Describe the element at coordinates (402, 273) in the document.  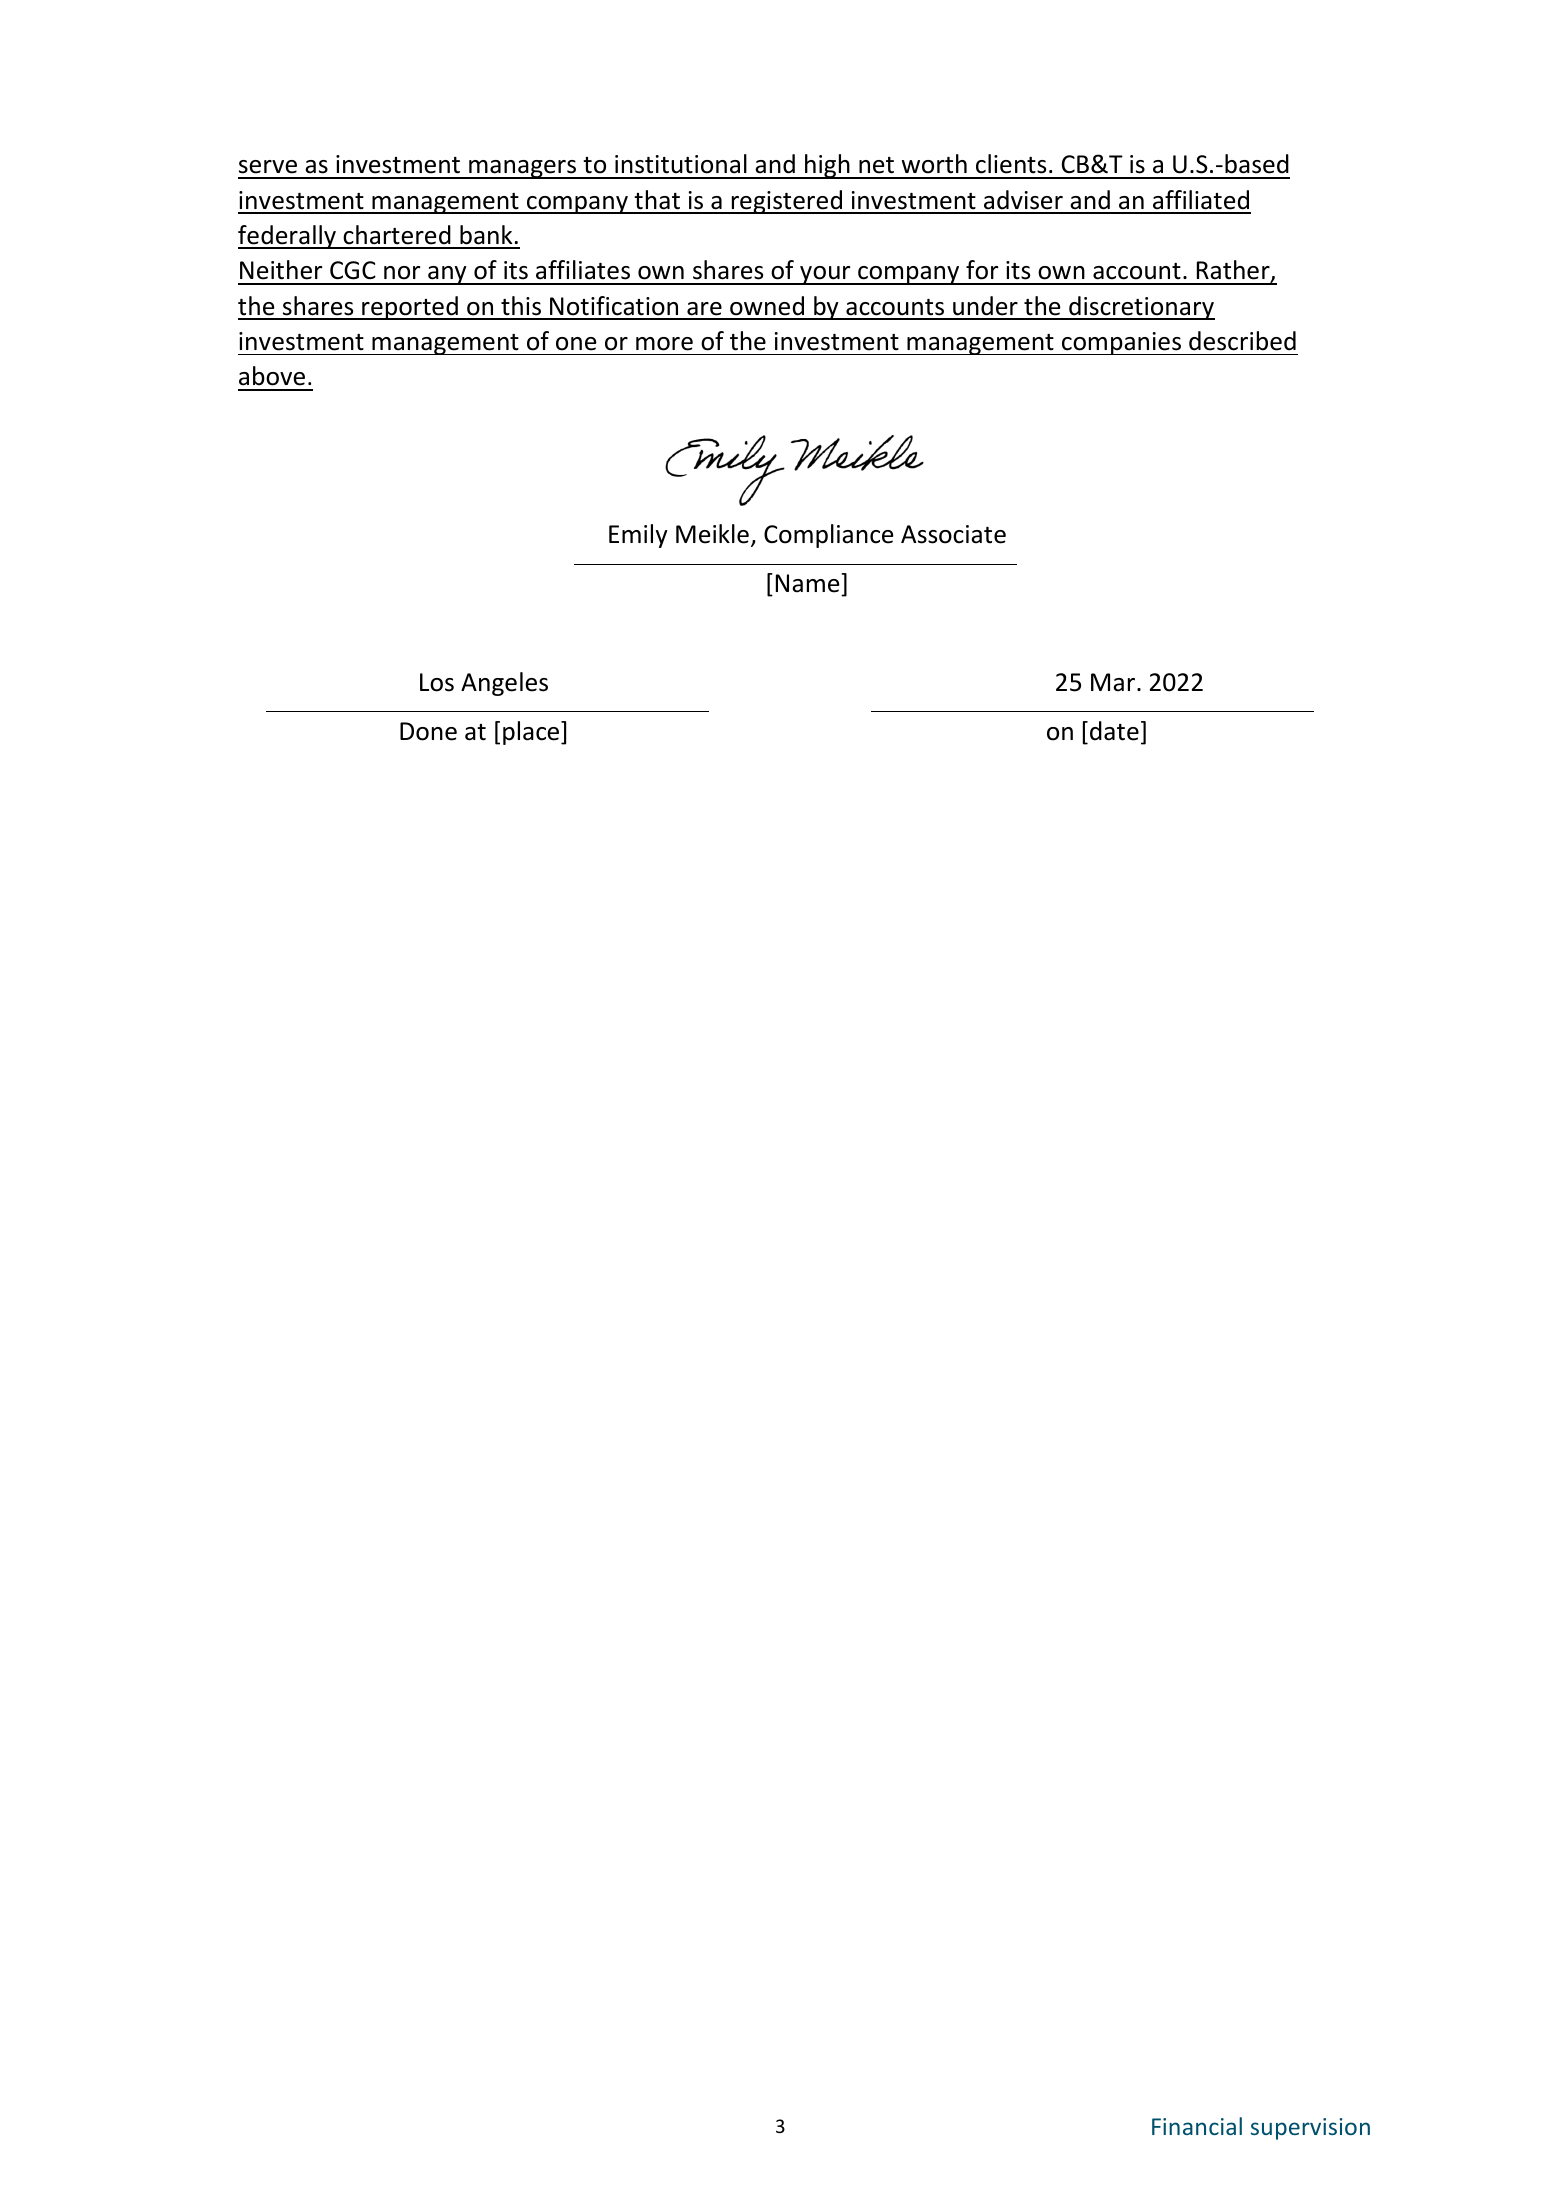
I see `nor` at that location.
